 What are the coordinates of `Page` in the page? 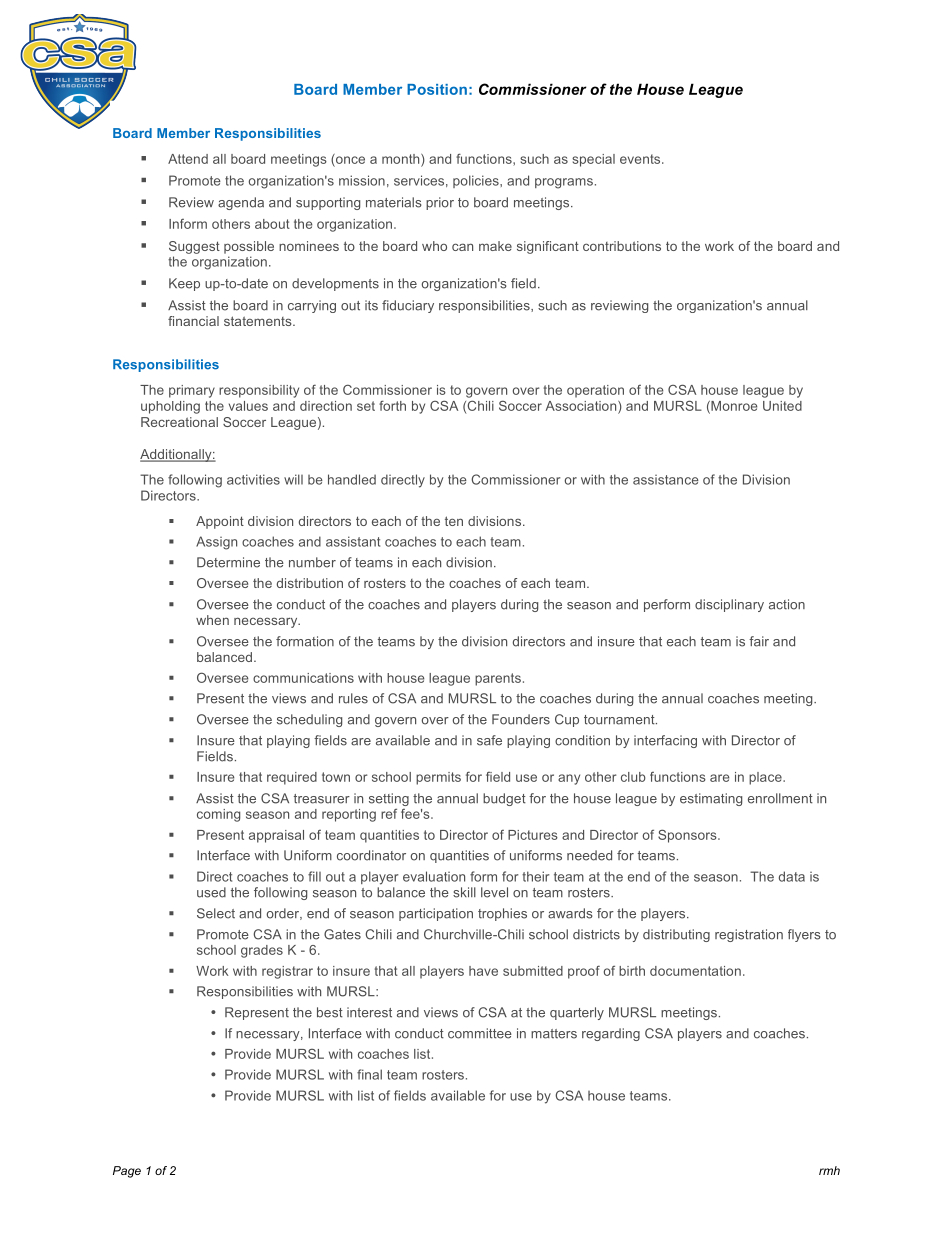 It's located at (127, 1172).
